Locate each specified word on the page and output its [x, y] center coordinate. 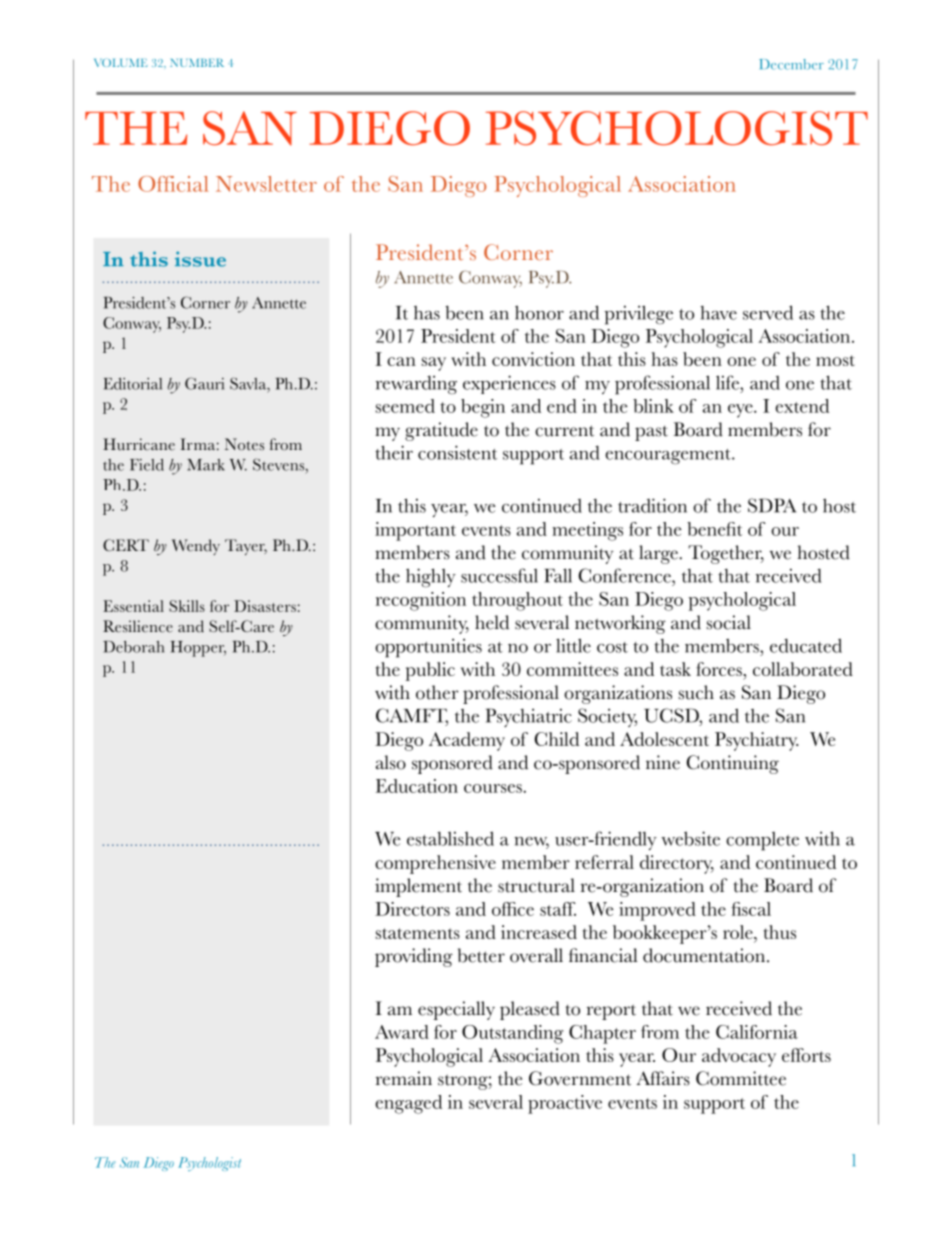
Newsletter [266, 184]
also [391, 762]
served [768, 312]
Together [726, 554]
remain [404, 1078]
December [791, 64]
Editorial [133, 384]
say [434, 364]
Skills [187, 606]
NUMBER [197, 63]
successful [499, 575]
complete [762, 841]
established [450, 838]
